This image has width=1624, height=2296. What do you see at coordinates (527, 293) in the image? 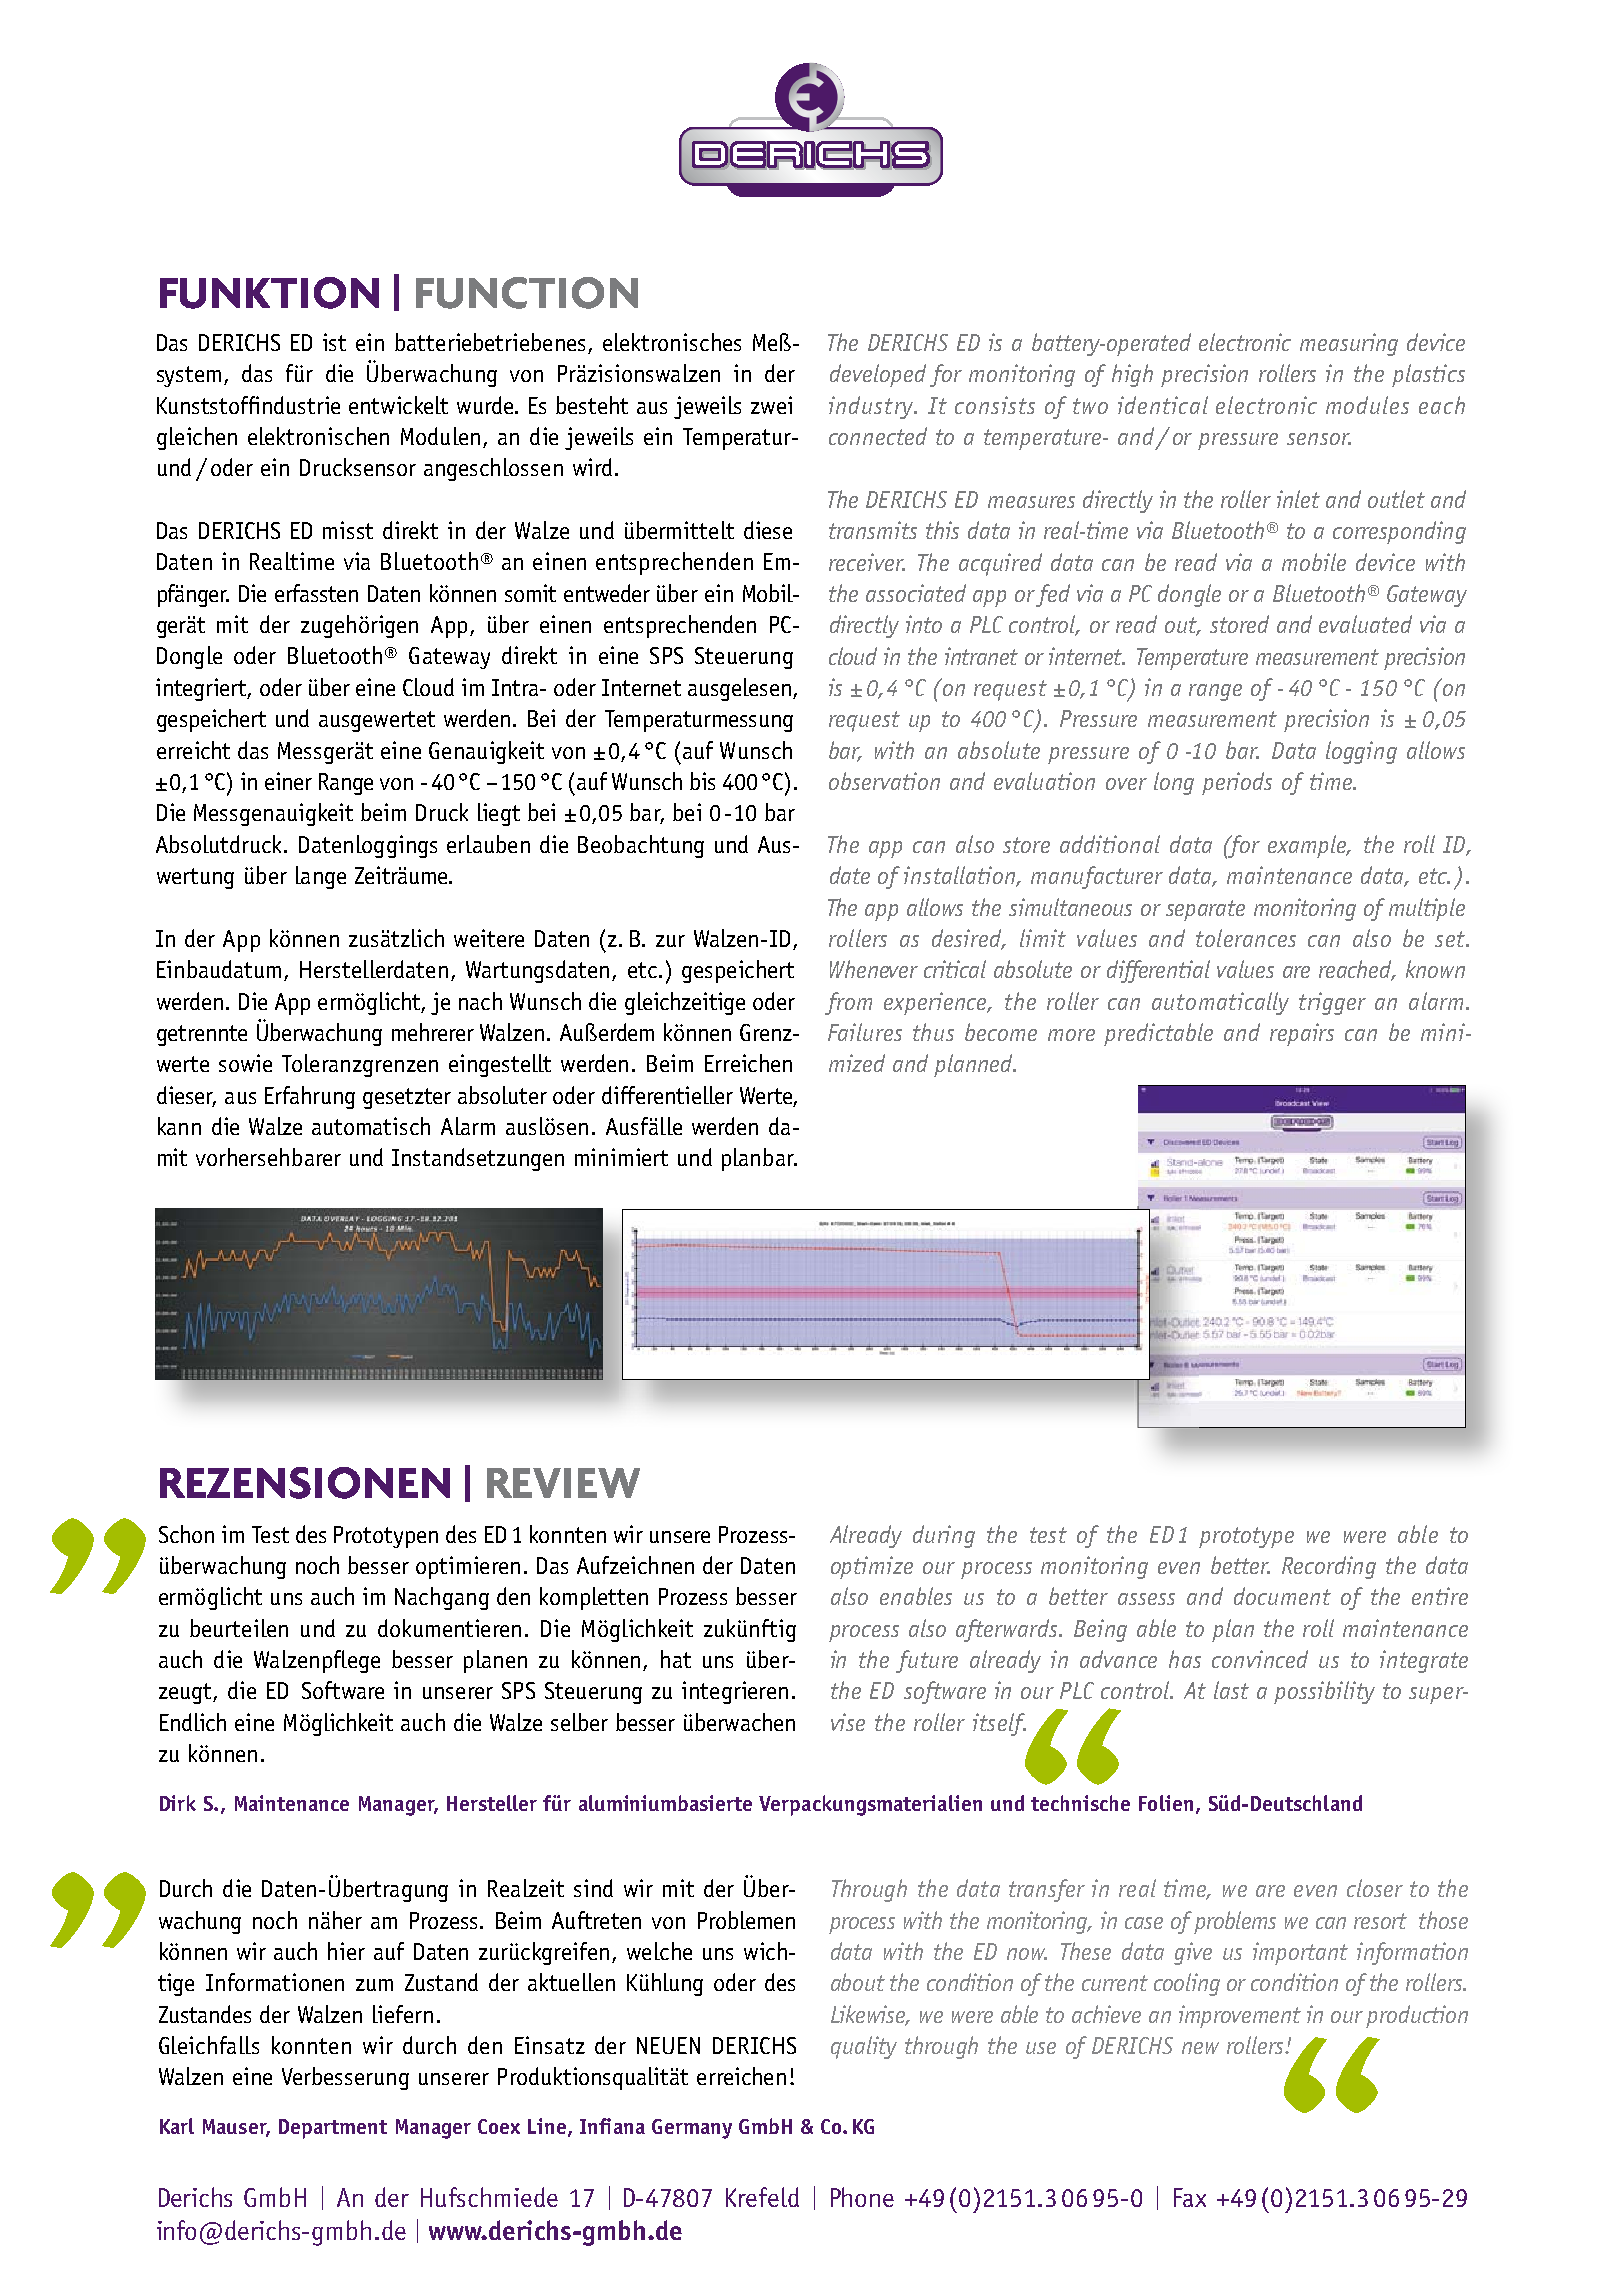
I see `FUNCTION` at bounding box center [527, 293].
